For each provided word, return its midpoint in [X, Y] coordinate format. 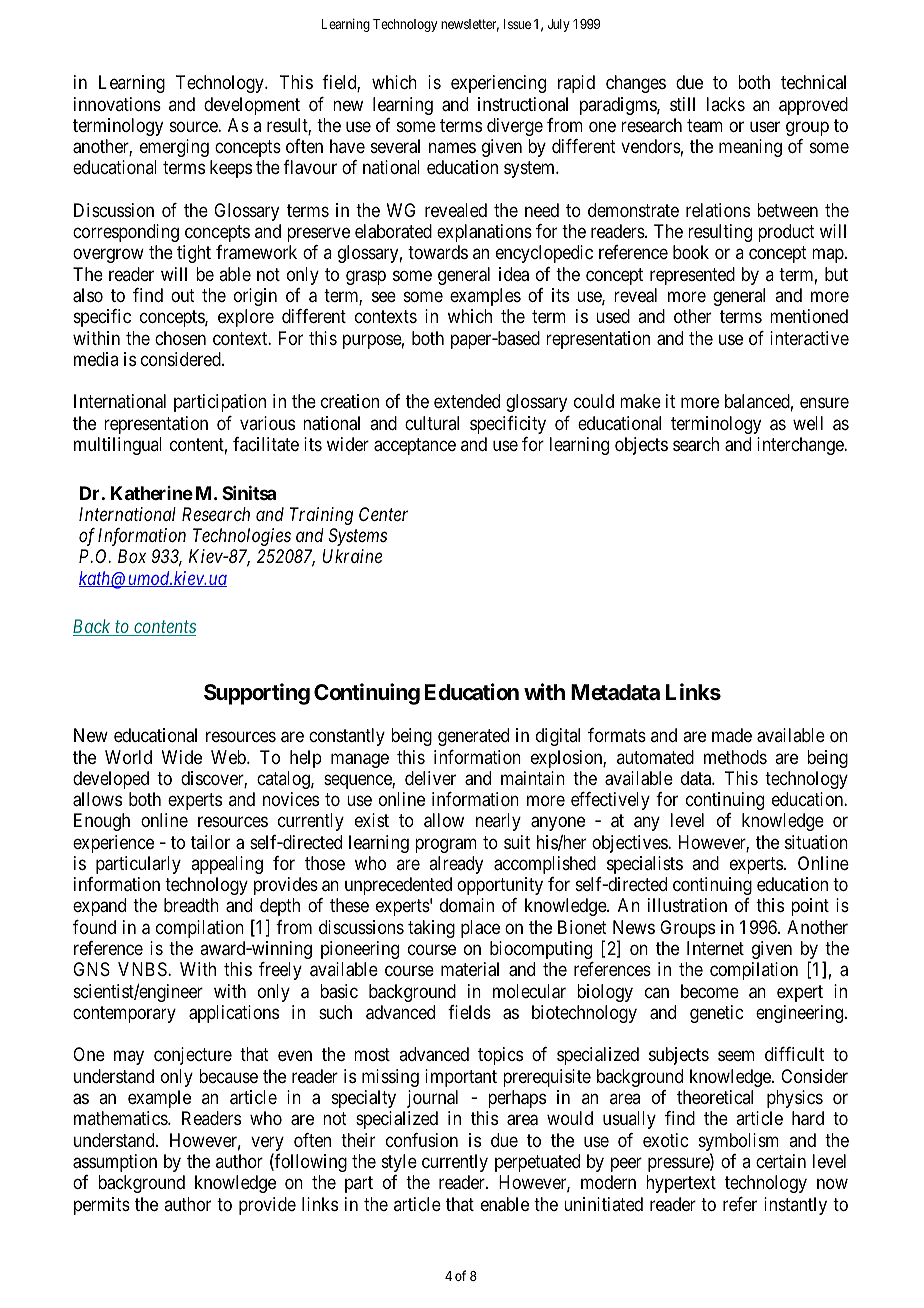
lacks [726, 104]
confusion [422, 1140]
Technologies [242, 537]
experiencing [498, 84]
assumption [115, 1163]
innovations [117, 104]
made [732, 735]
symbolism [739, 1143]
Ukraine [352, 556]
